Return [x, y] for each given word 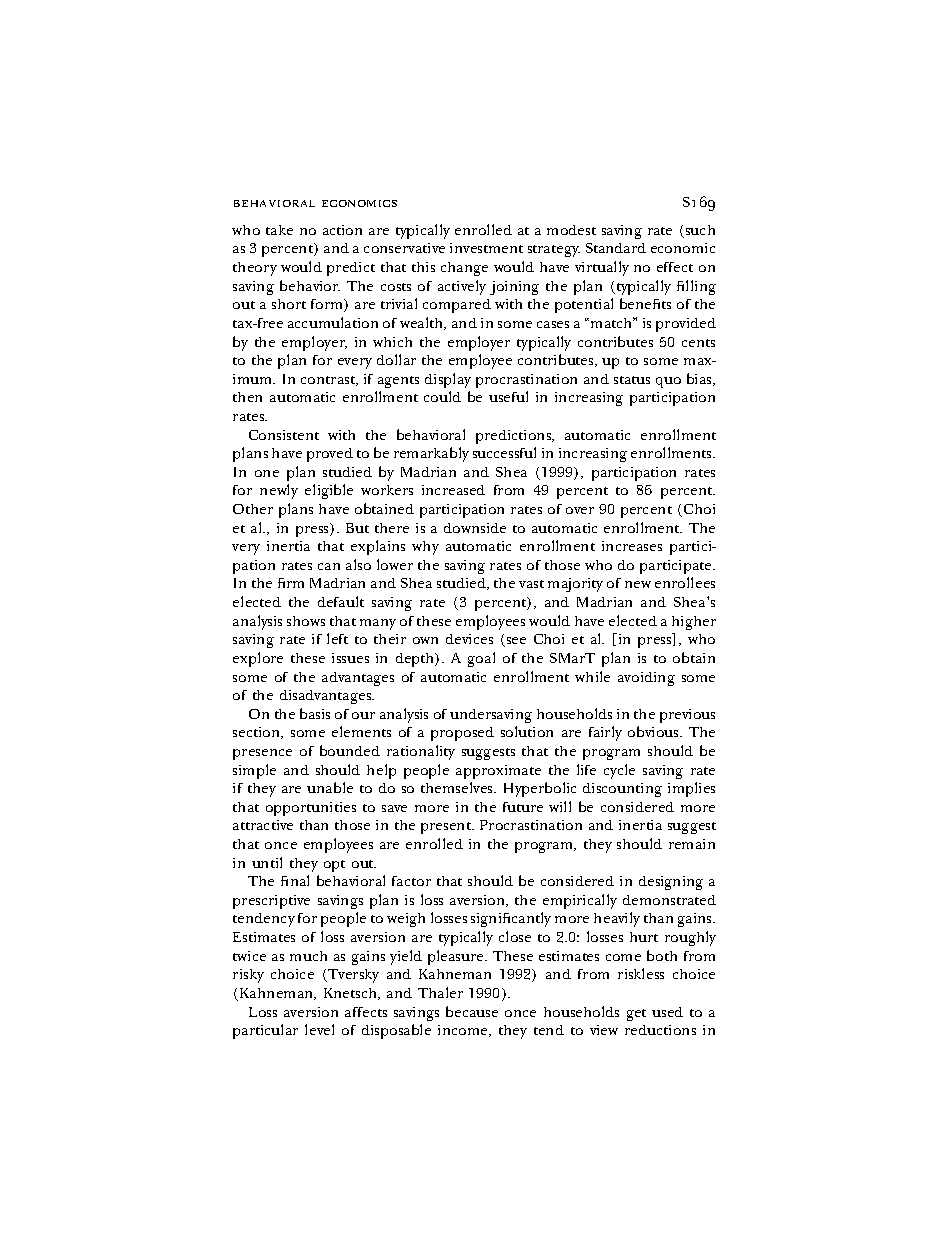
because [472, 1011]
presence [262, 754]
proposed [462, 734]
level [319, 1029]
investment [486, 248]
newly [279, 491]
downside [475, 528]
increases [632, 546]
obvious [654, 731]
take [279, 230]
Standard [616, 248]
